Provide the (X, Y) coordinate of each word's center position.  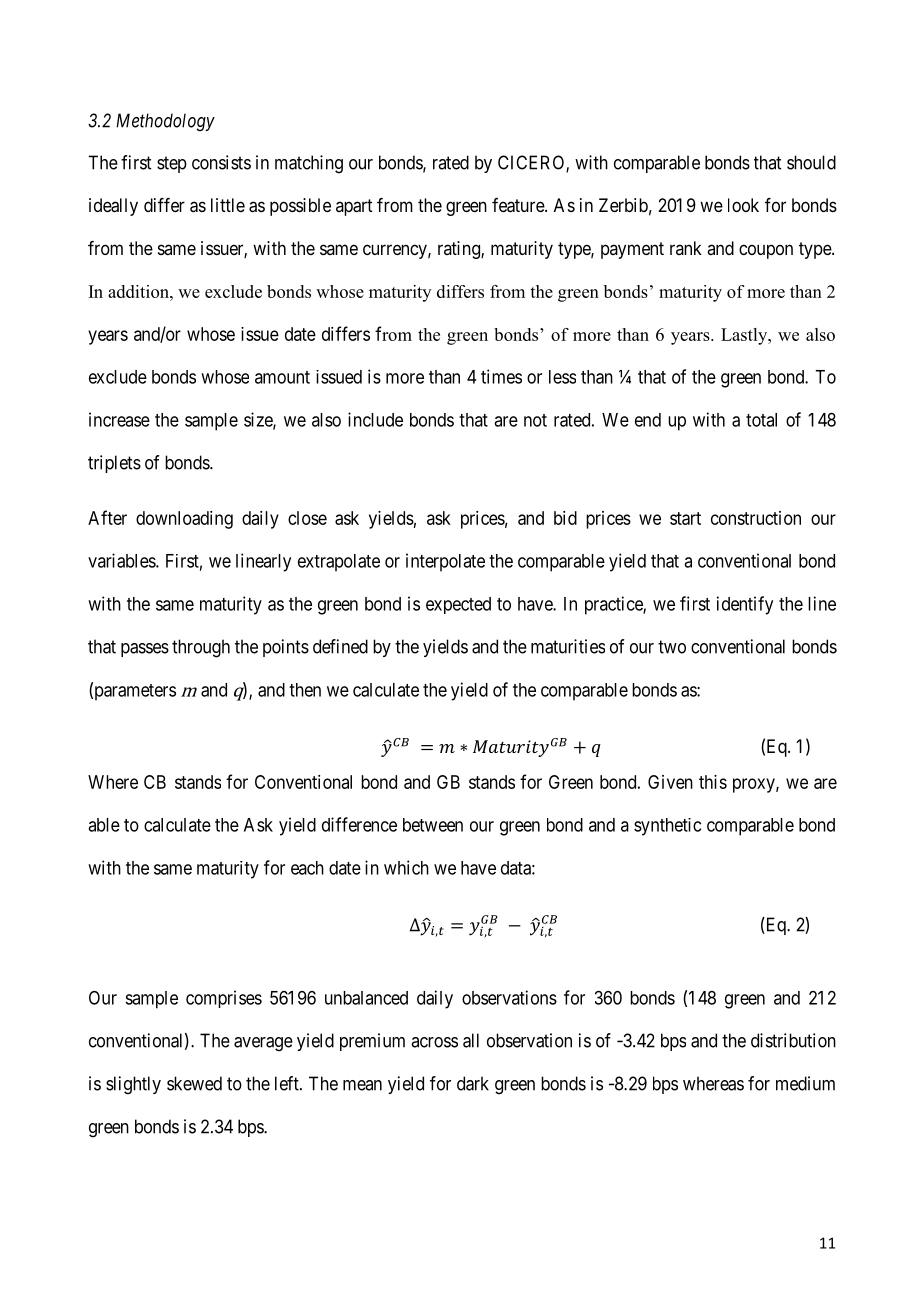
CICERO (532, 163)
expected (458, 605)
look (743, 205)
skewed (194, 1083)
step (172, 164)
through (201, 648)
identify (745, 605)
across (434, 1042)
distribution (793, 1040)
